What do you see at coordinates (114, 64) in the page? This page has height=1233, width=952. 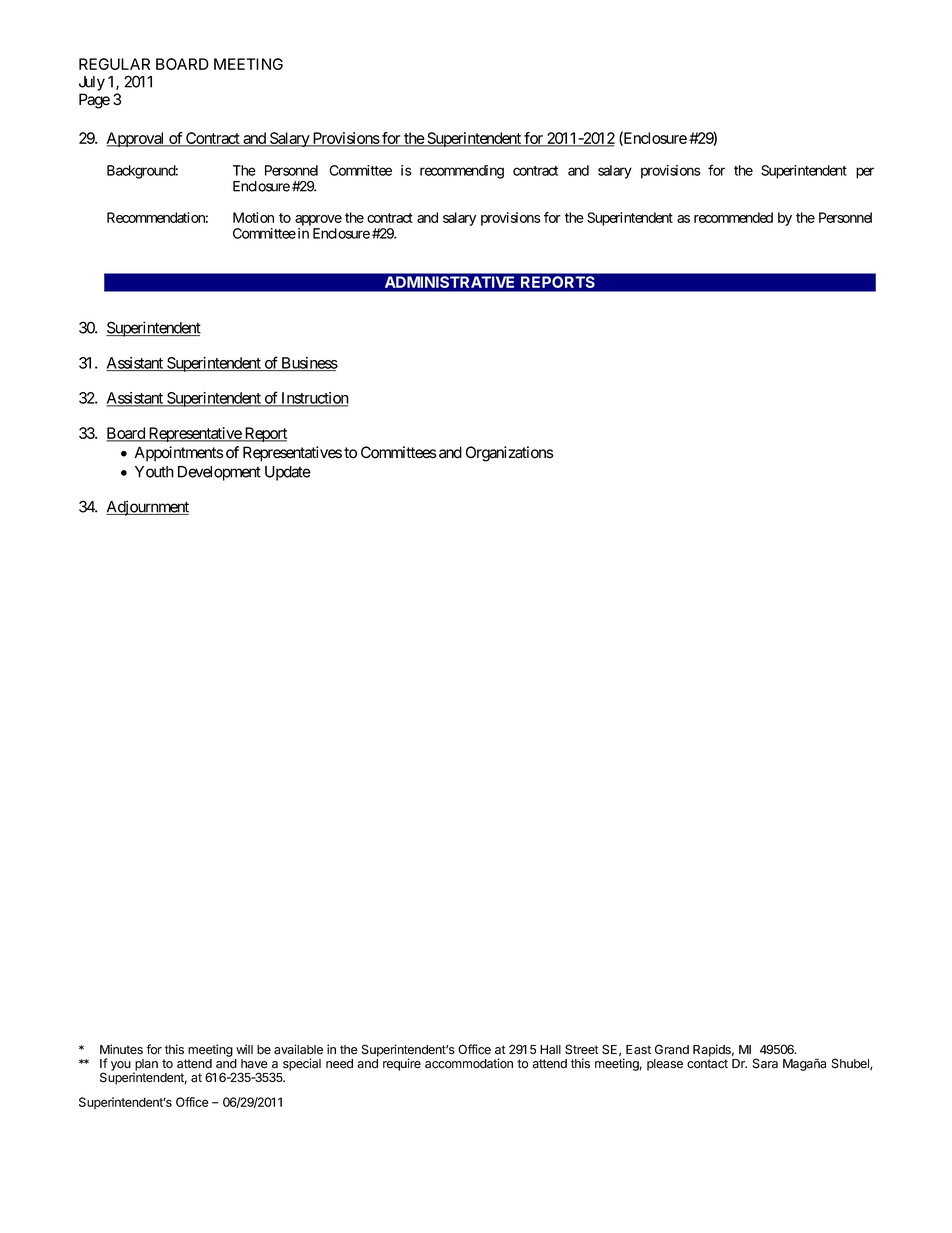 I see `REGULAR` at bounding box center [114, 64].
